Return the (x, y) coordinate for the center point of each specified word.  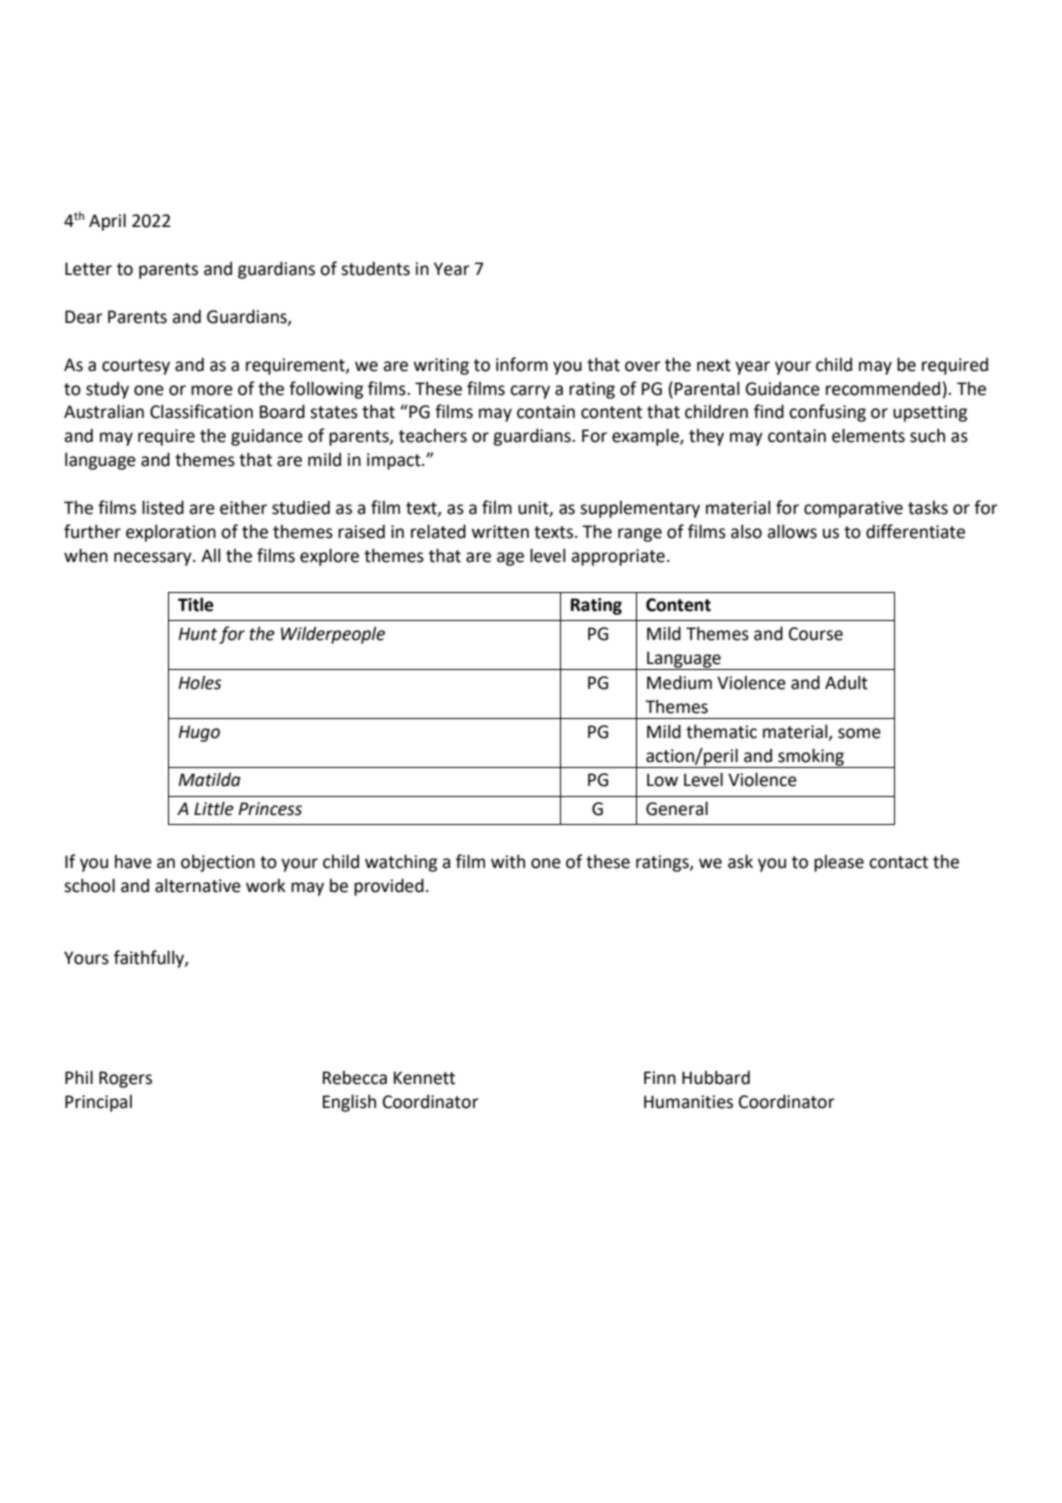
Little (214, 808)
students (375, 268)
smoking (811, 758)
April (107, 222)
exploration (171, 533)
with (508, 861)
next (714, 365)
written (500, 532)
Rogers (125, 1079)
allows (792, 531)
